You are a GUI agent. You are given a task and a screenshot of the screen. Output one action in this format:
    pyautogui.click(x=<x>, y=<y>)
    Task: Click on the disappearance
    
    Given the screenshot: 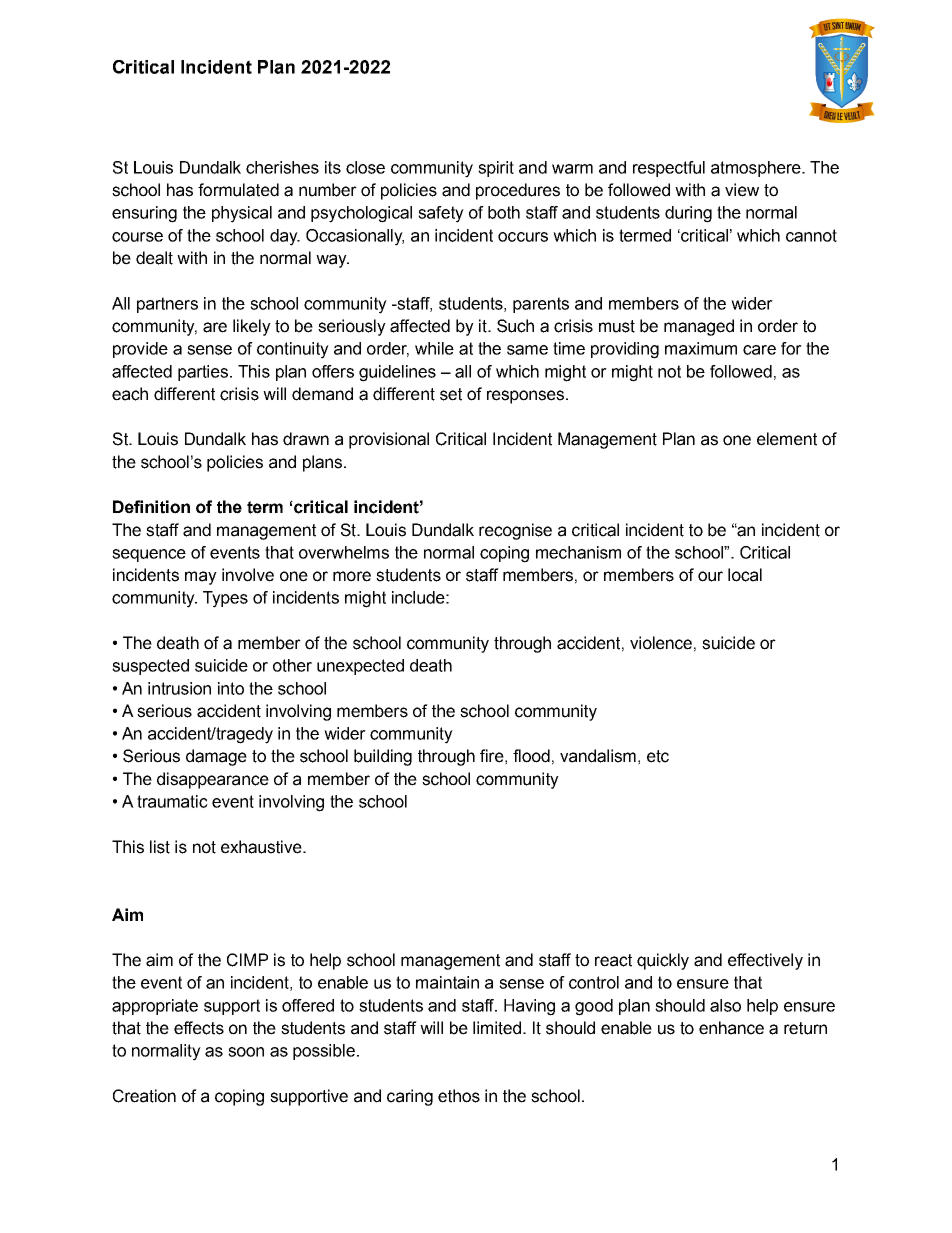 What is the action you would take?
    pyautogui.click(x=213, y=780)
